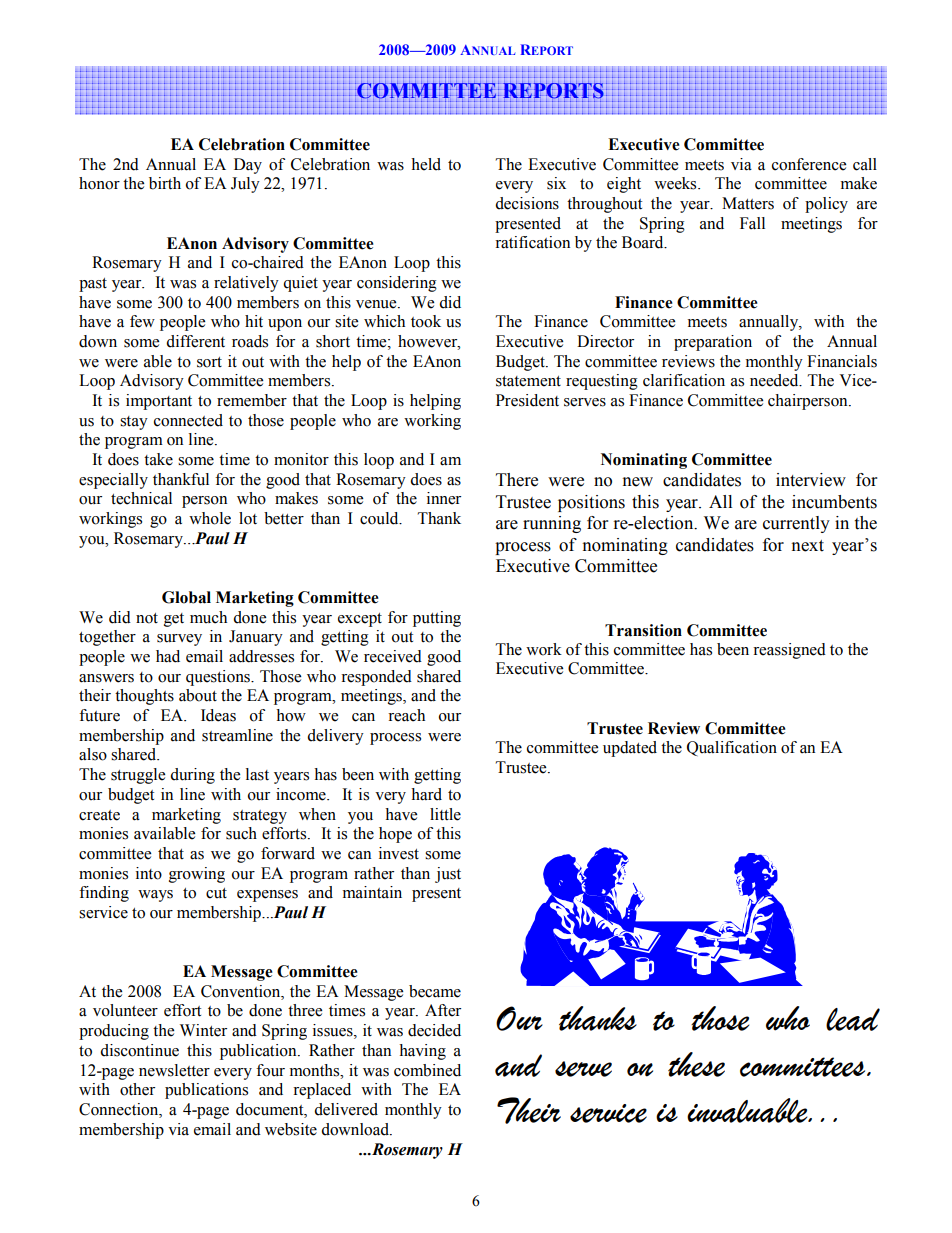 The image size is (952, 1233). What do you see at coordinates (732, 748) in the screenshot?
I see `Qualification` at bounding box center [732, 748].
